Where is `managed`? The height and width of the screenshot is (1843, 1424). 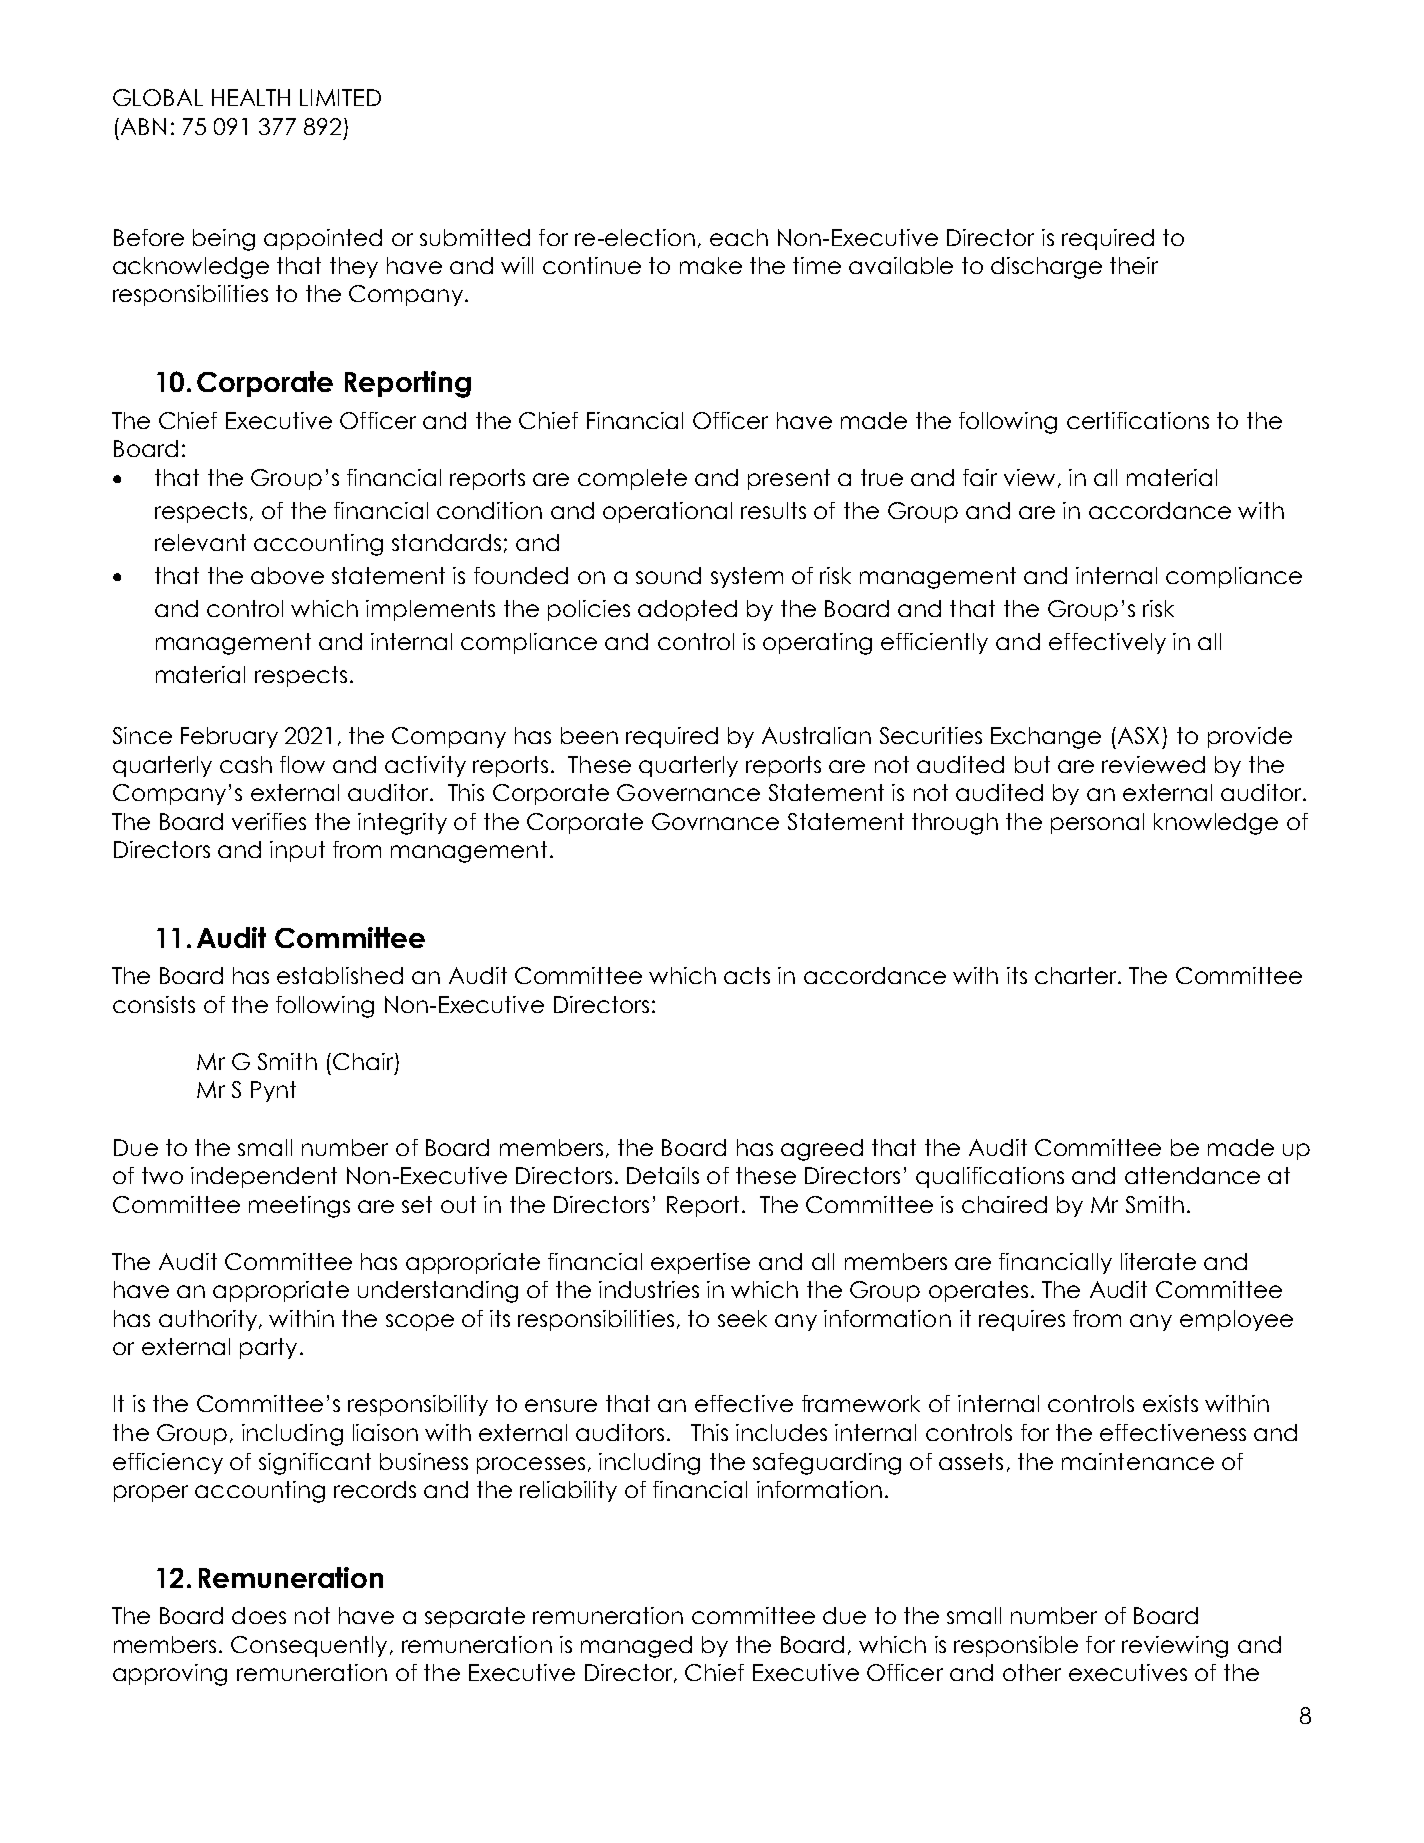
managed is located at coordinates (636, 1647).
